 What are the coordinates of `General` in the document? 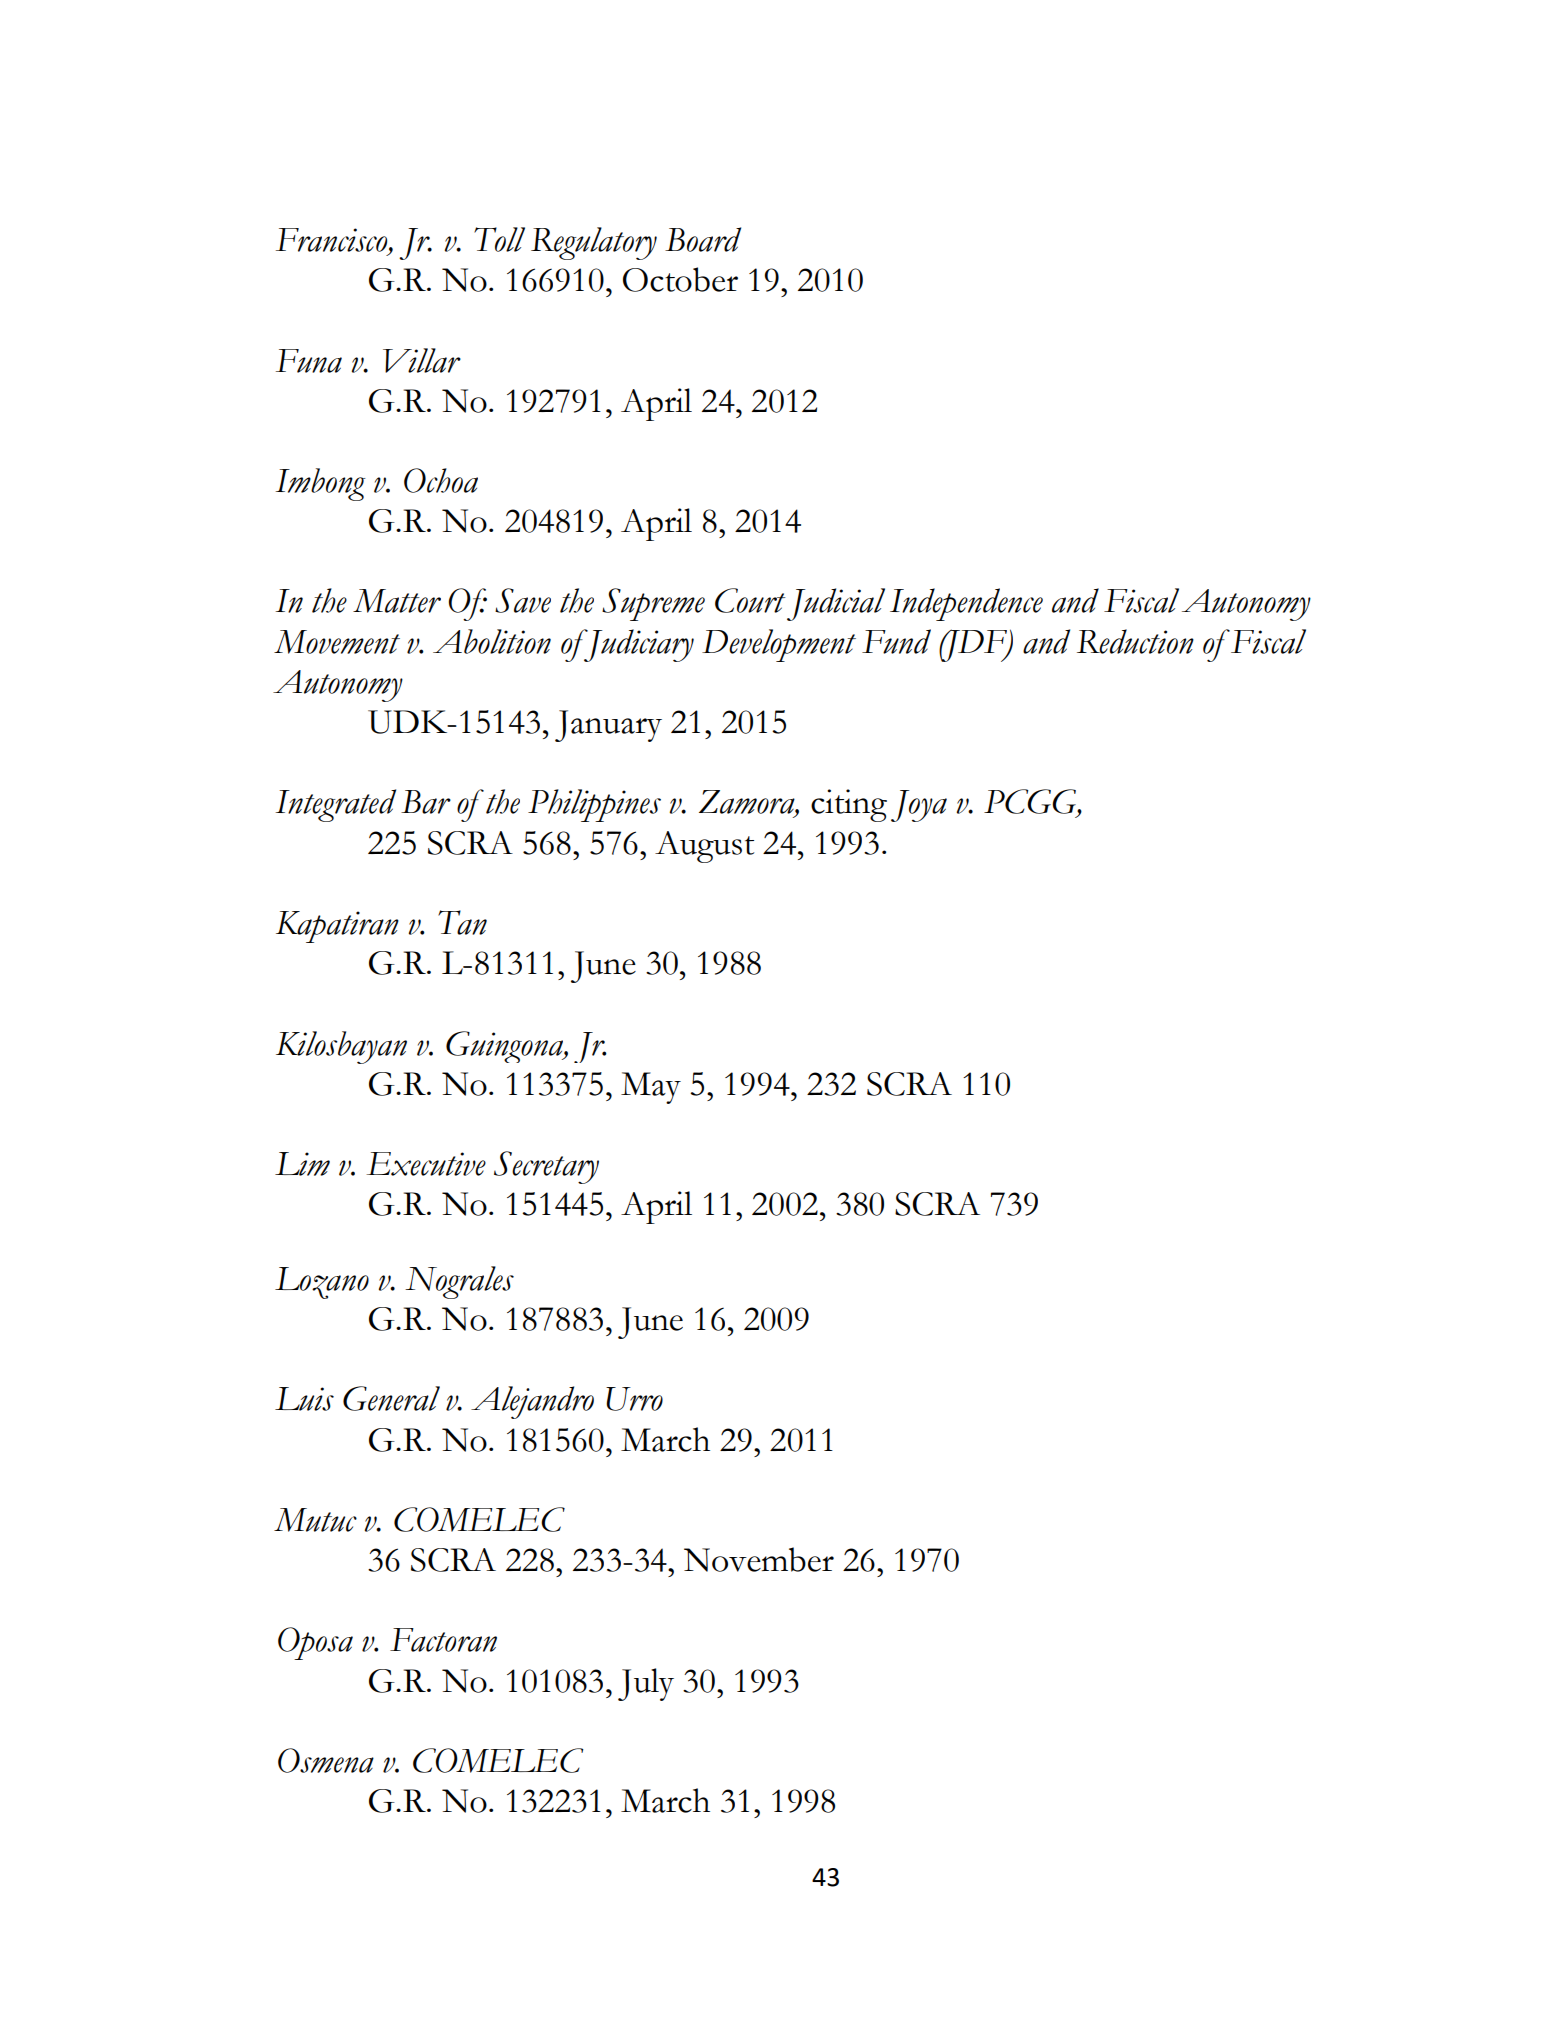 It's located at (391, 1398).
